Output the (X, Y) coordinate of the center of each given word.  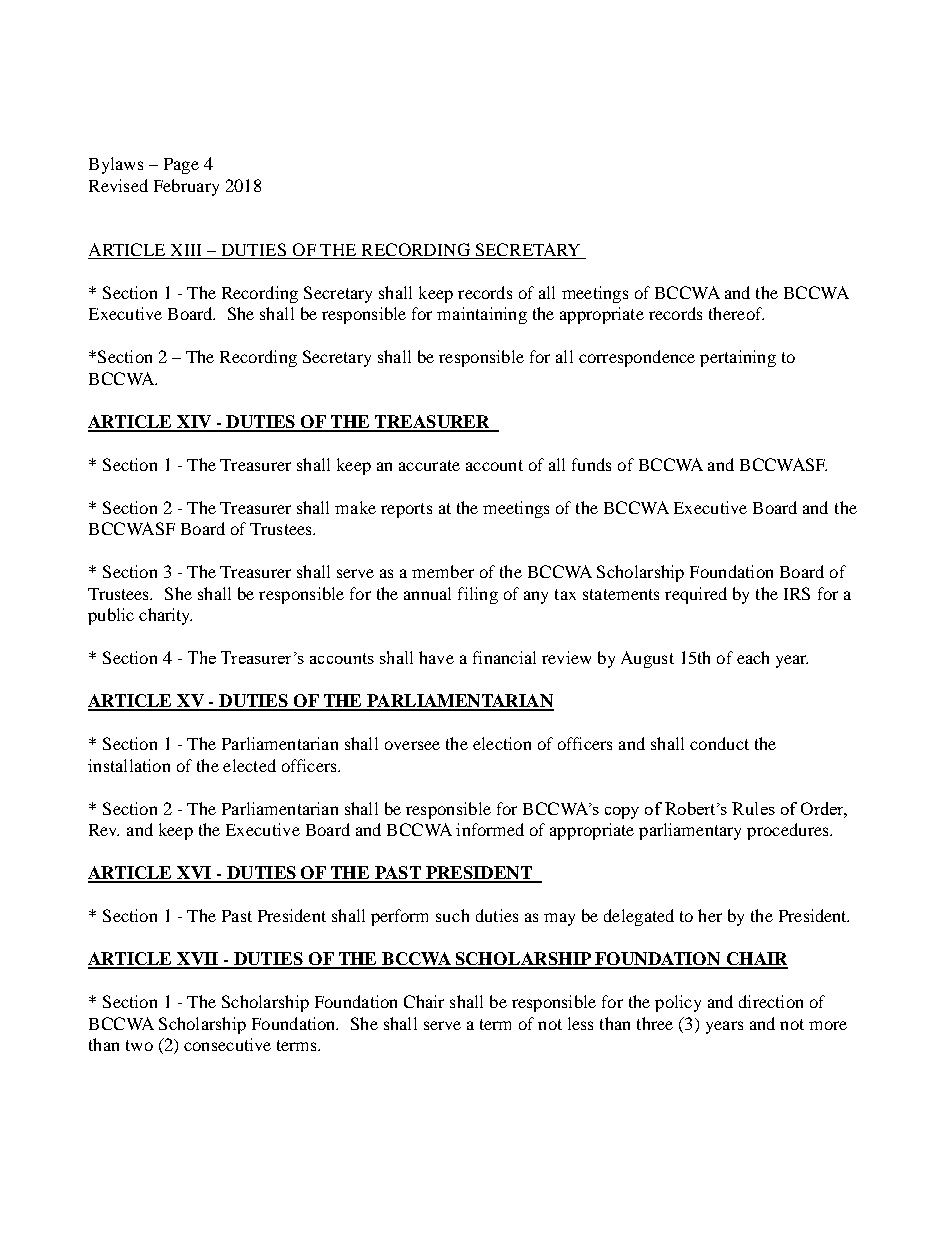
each (753, 657)
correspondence (637, 358)
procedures (789, 831)
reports (406, 510)
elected (249, 765)
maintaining (482, 315)
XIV (194, 423)
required (696, 595)
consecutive (227, 1044)
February (186, 187)
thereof (736, 313)
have (436, 657)
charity (165, 616)
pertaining (738, 358)
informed (490, 829)
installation (129, 765)
